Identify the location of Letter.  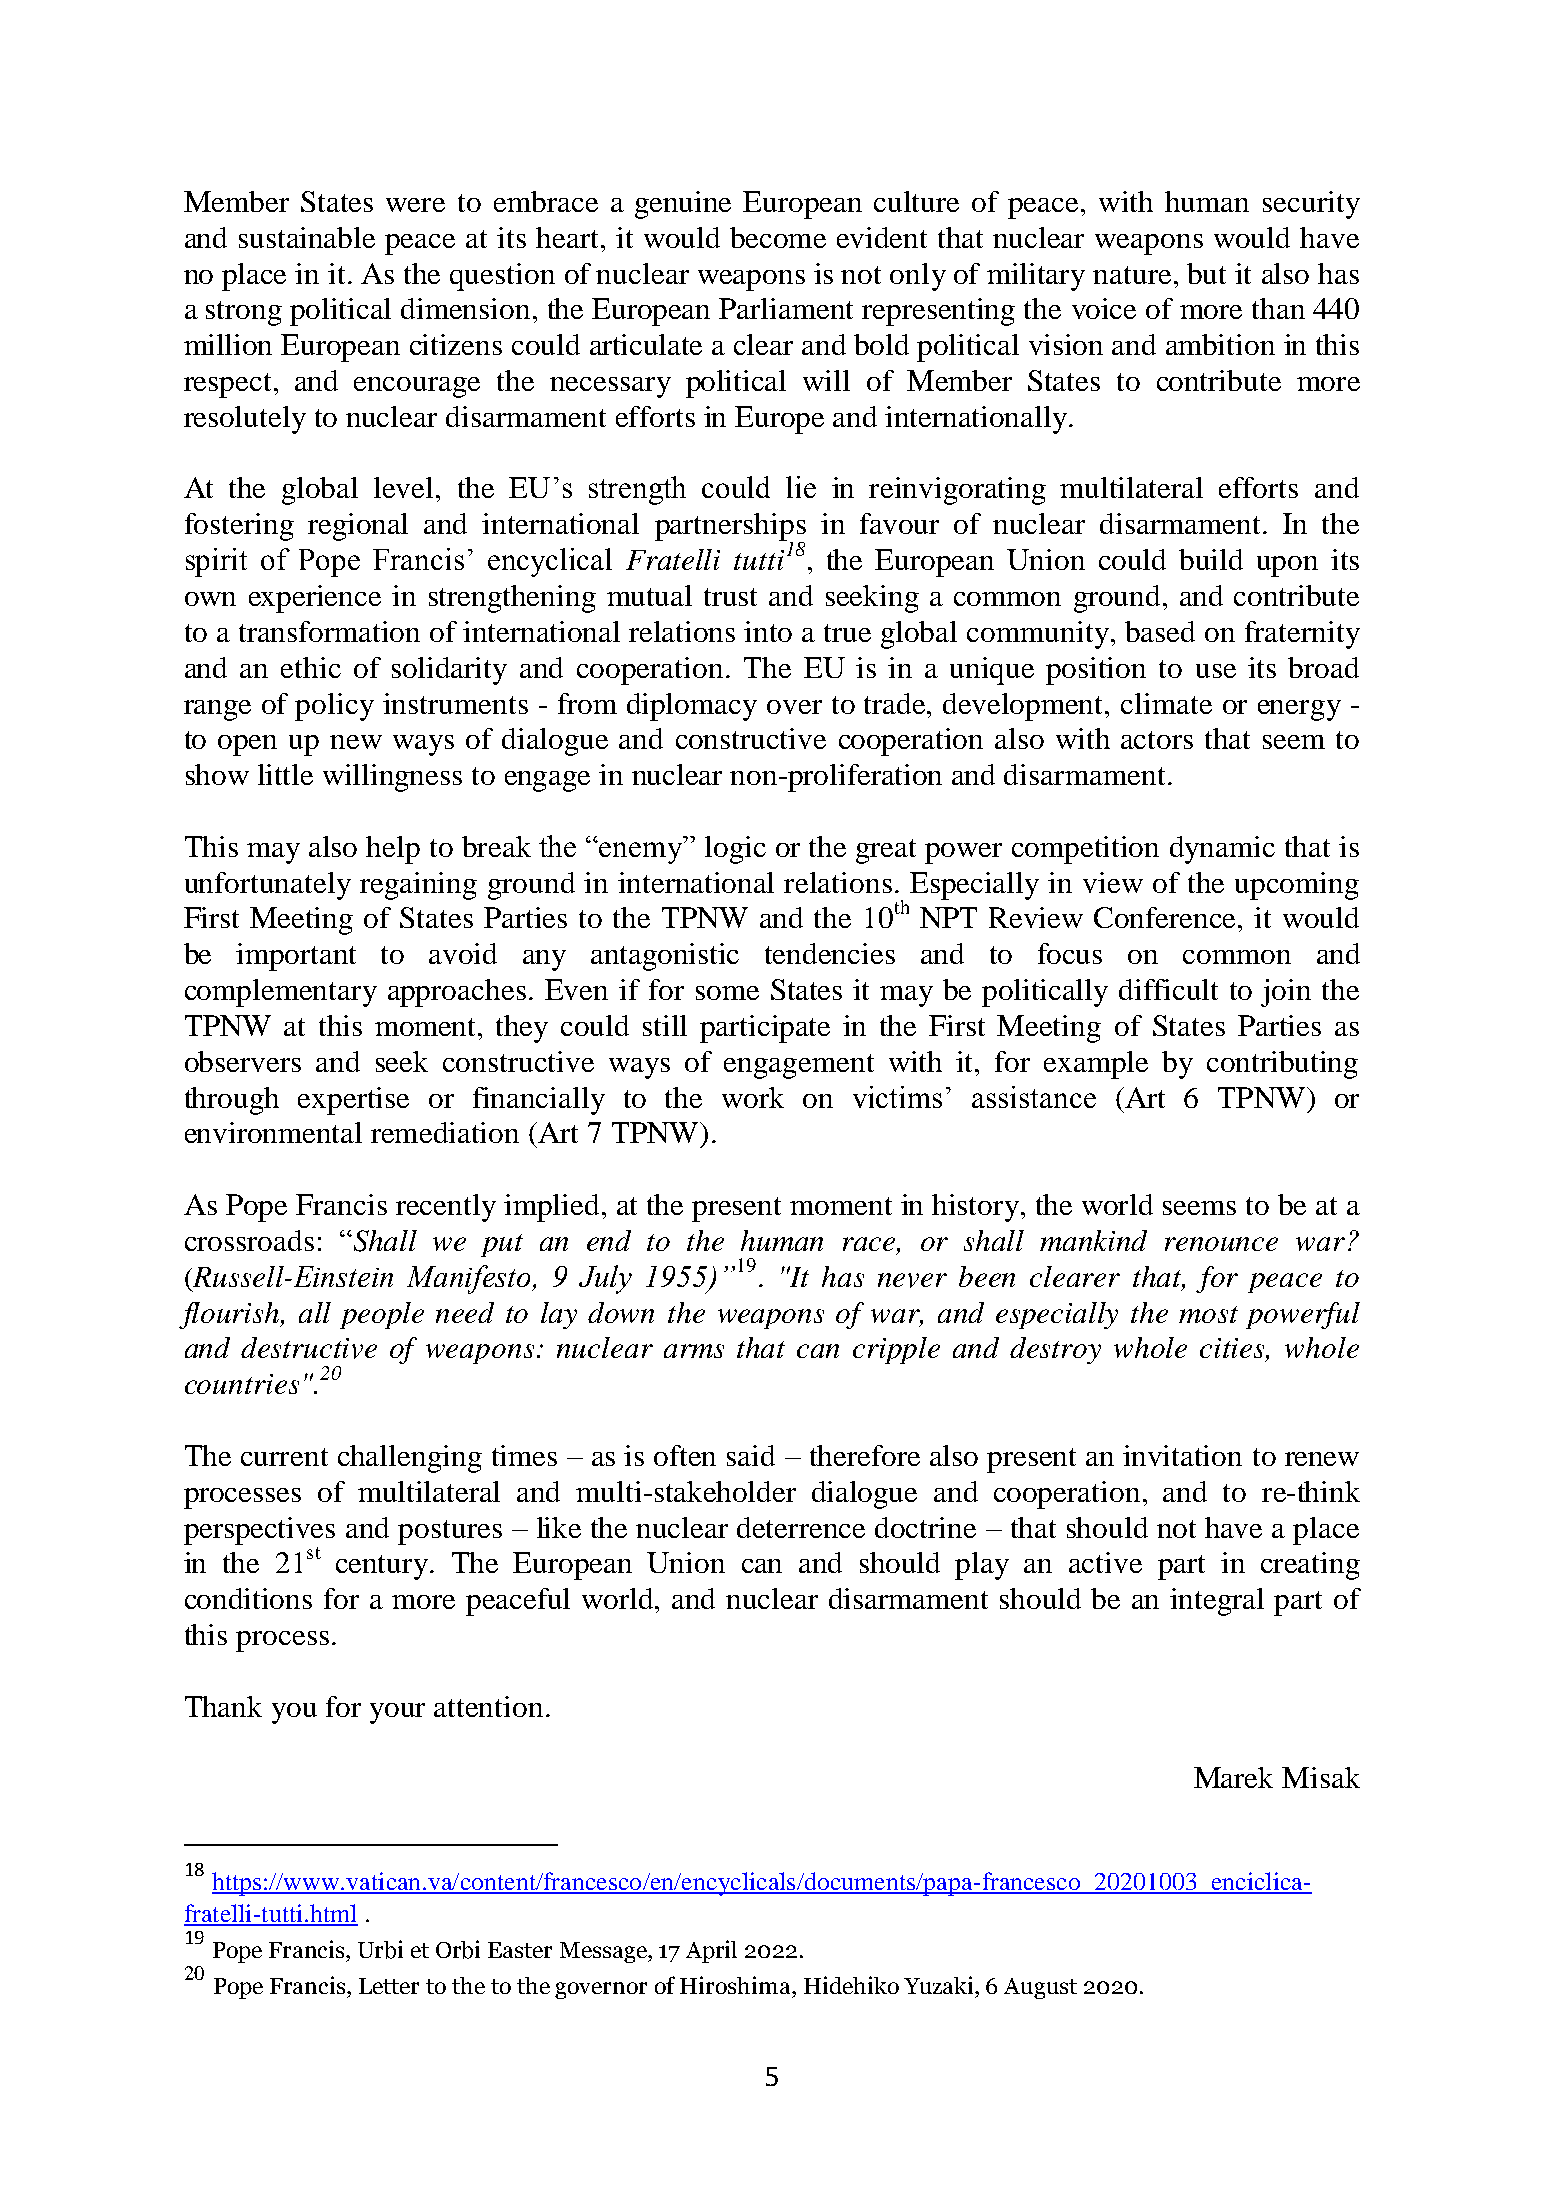
(389, 1986).
